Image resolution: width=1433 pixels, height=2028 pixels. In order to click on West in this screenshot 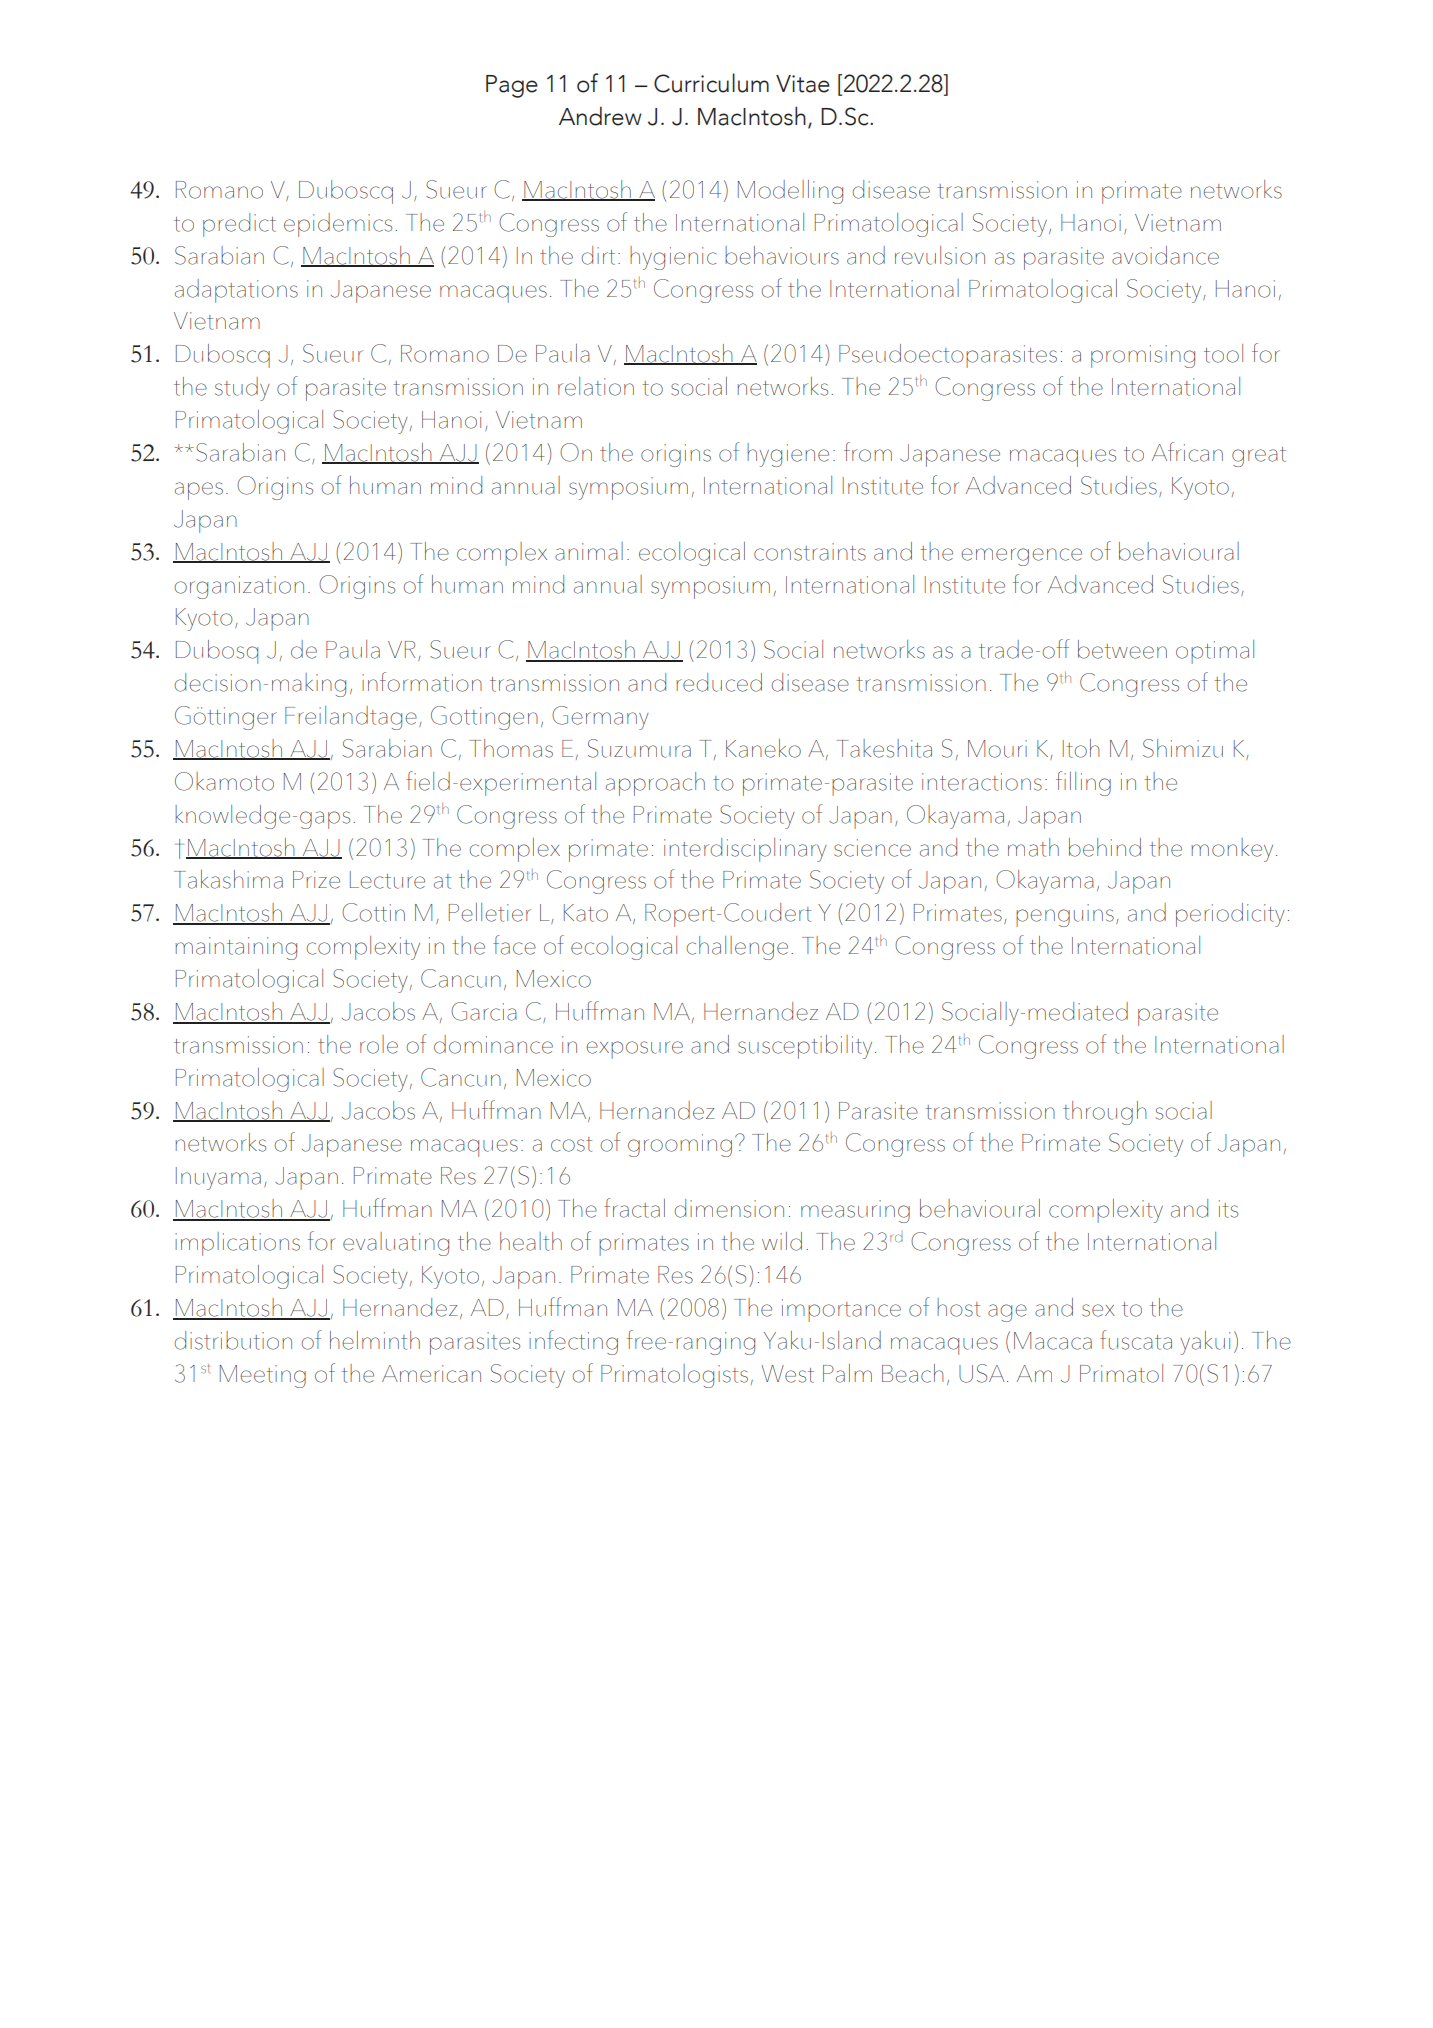, I will do `click(787, 1374)`.
